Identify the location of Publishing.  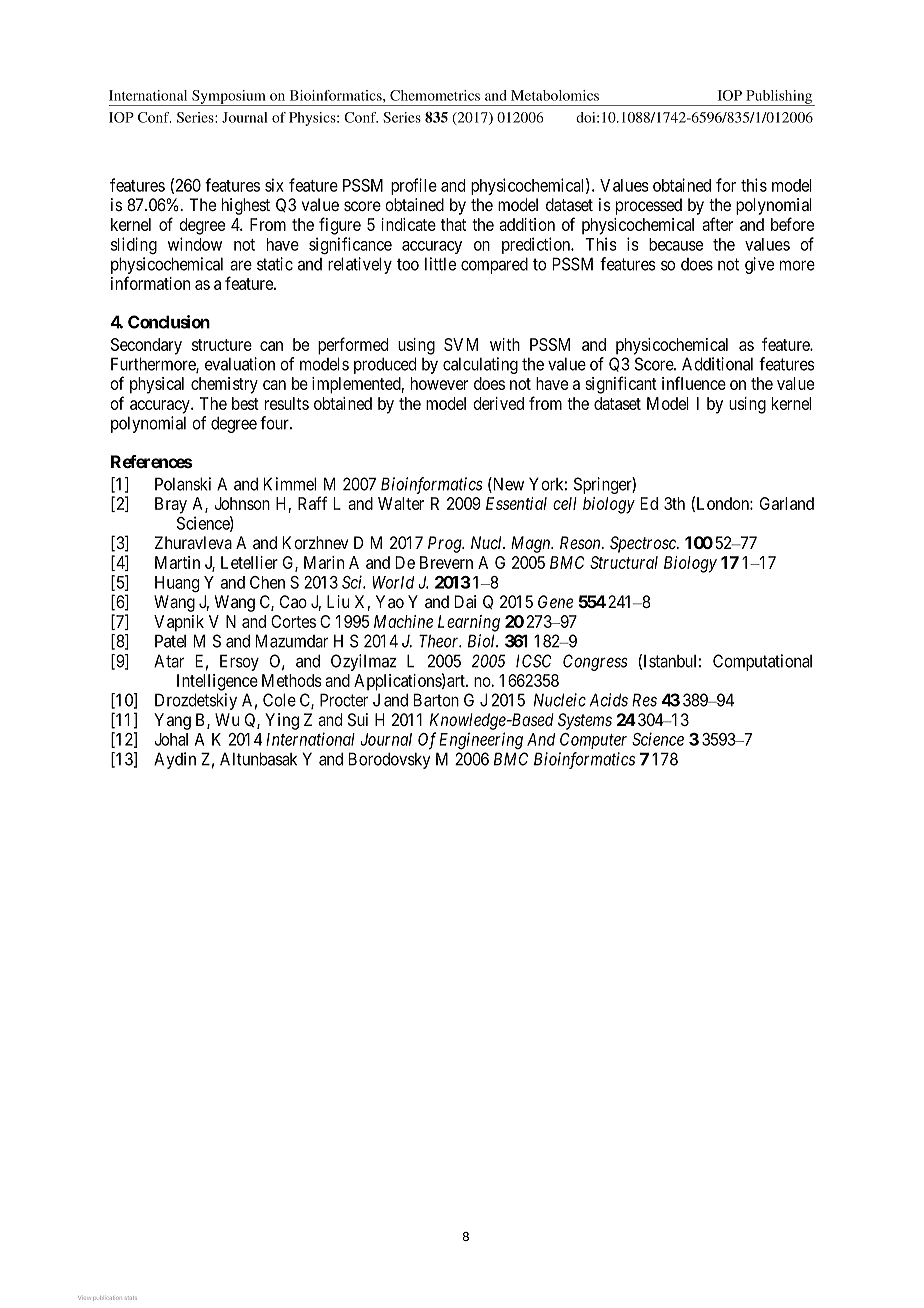
(779, 98).
